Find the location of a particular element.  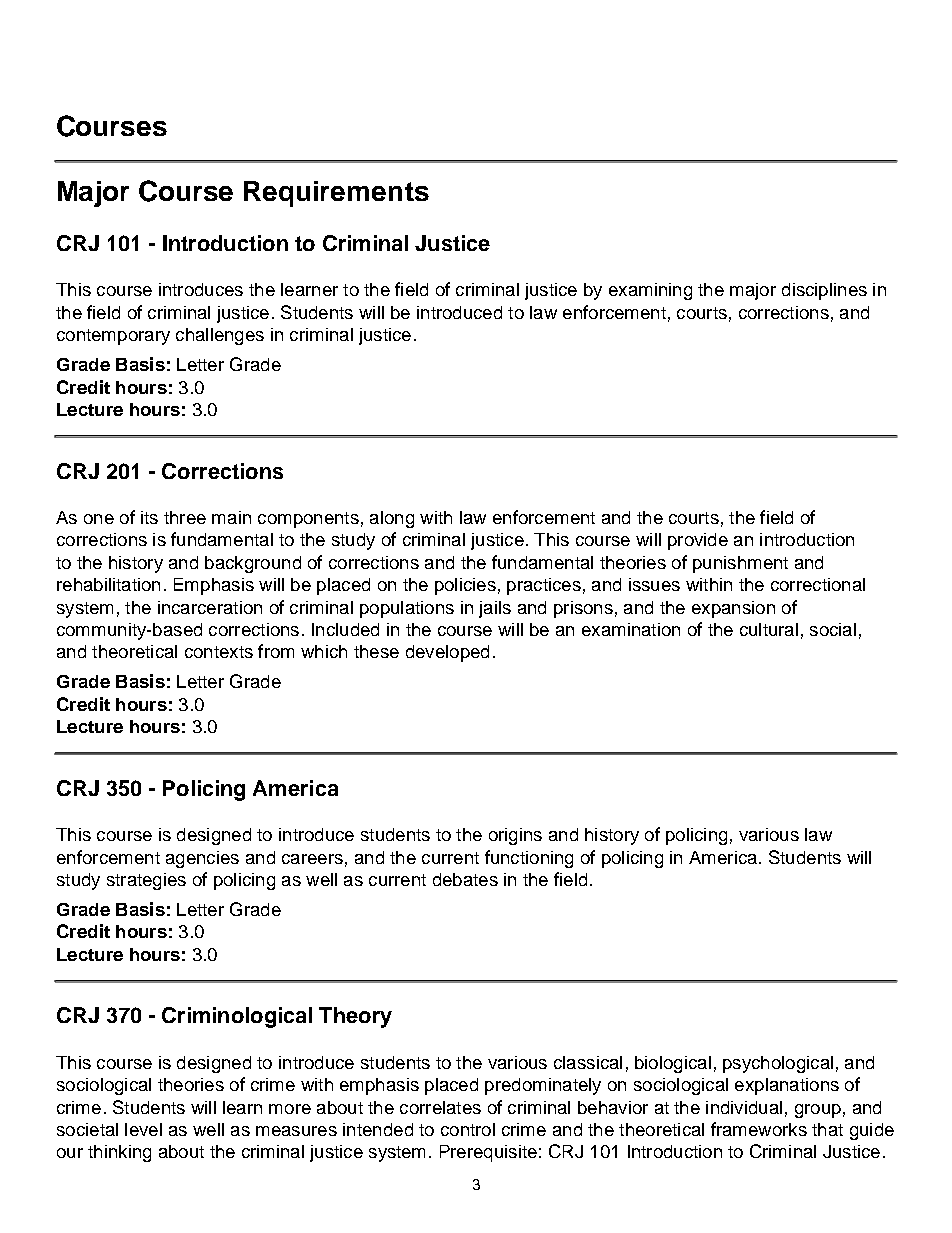

correctional is located at coordinates (818, 584).
